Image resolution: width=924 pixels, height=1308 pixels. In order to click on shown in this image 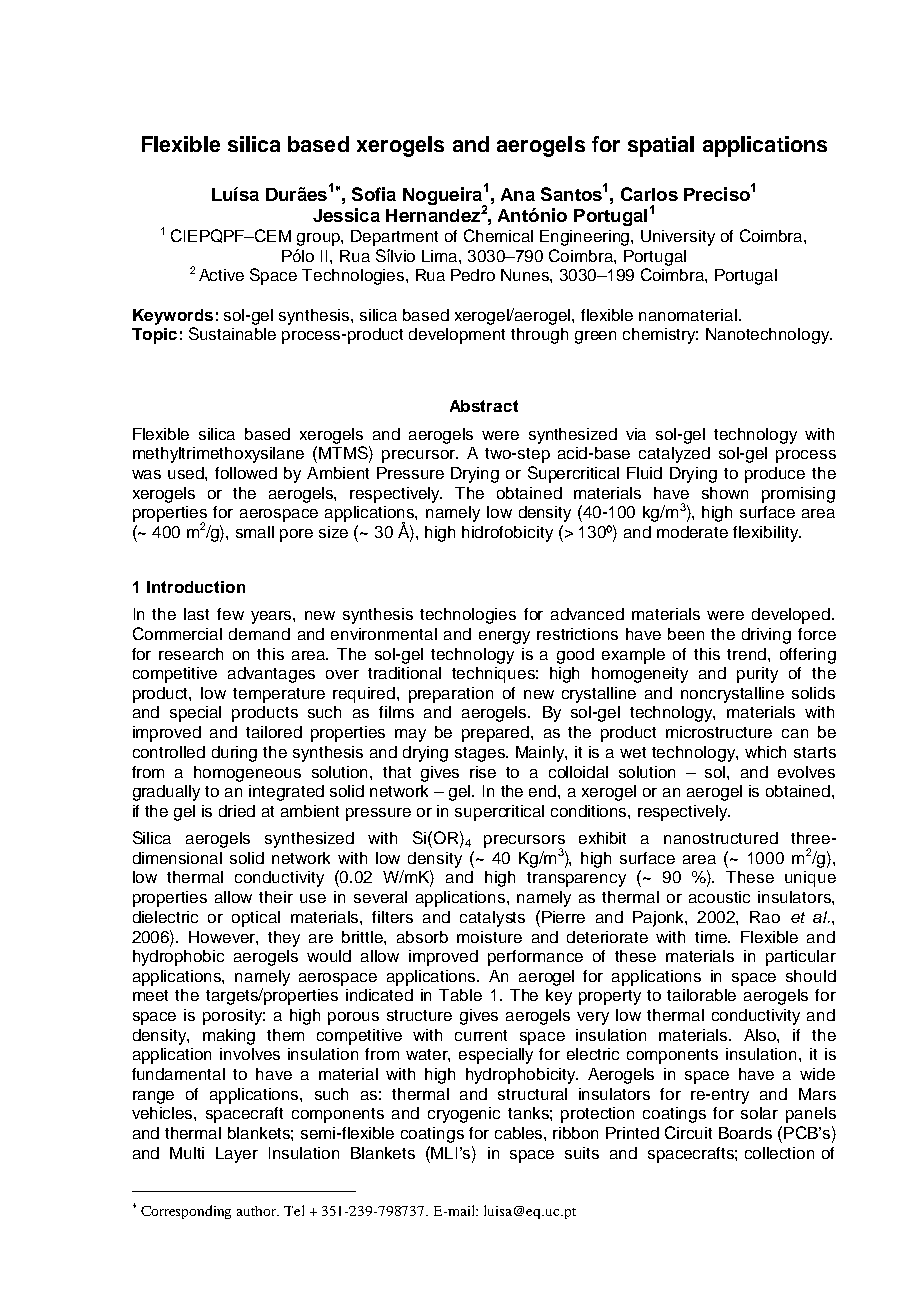, I will do `click(725, 493)`.
